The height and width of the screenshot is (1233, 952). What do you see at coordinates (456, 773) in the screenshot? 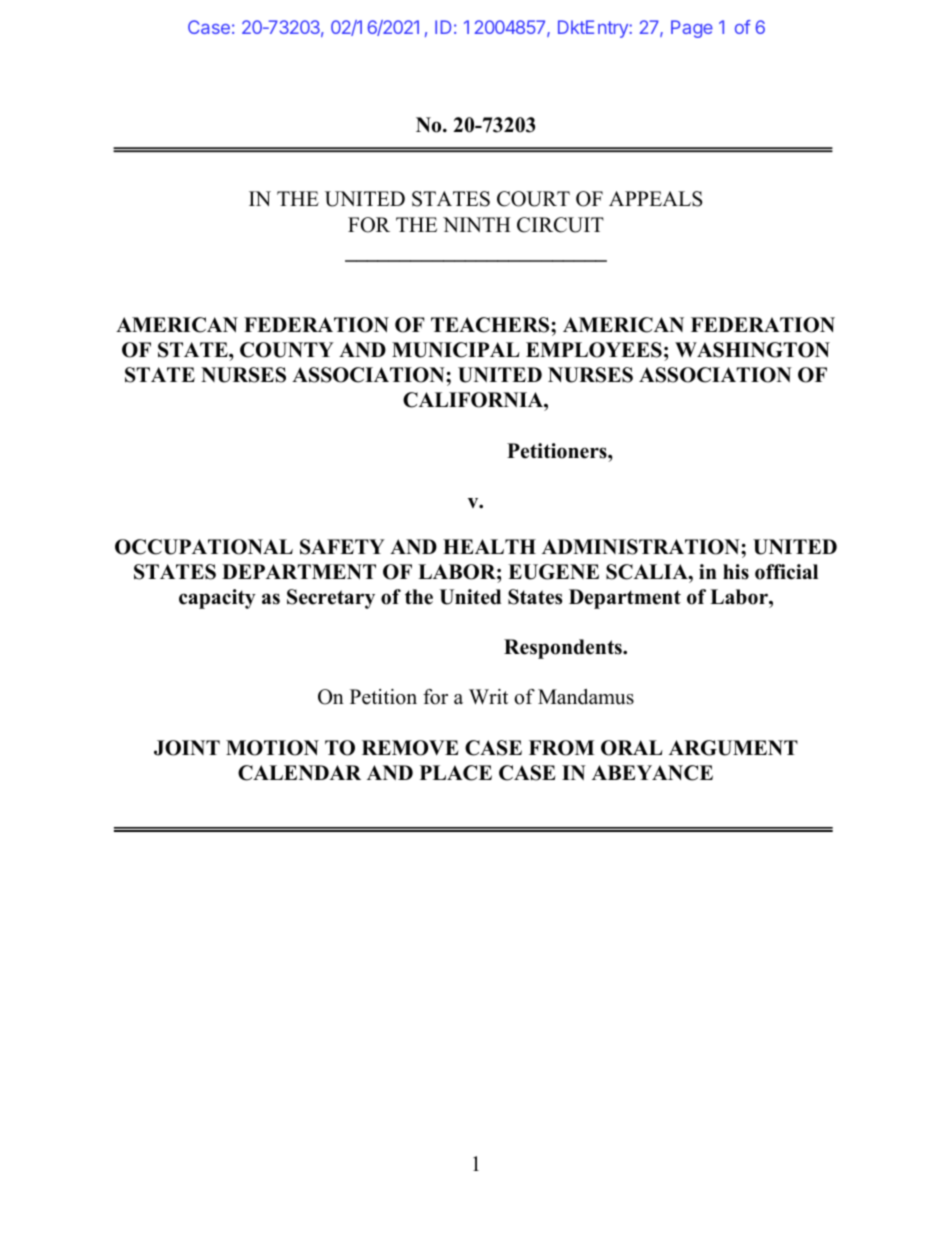
I see `PLACE` at bounding box center [456, 773].
